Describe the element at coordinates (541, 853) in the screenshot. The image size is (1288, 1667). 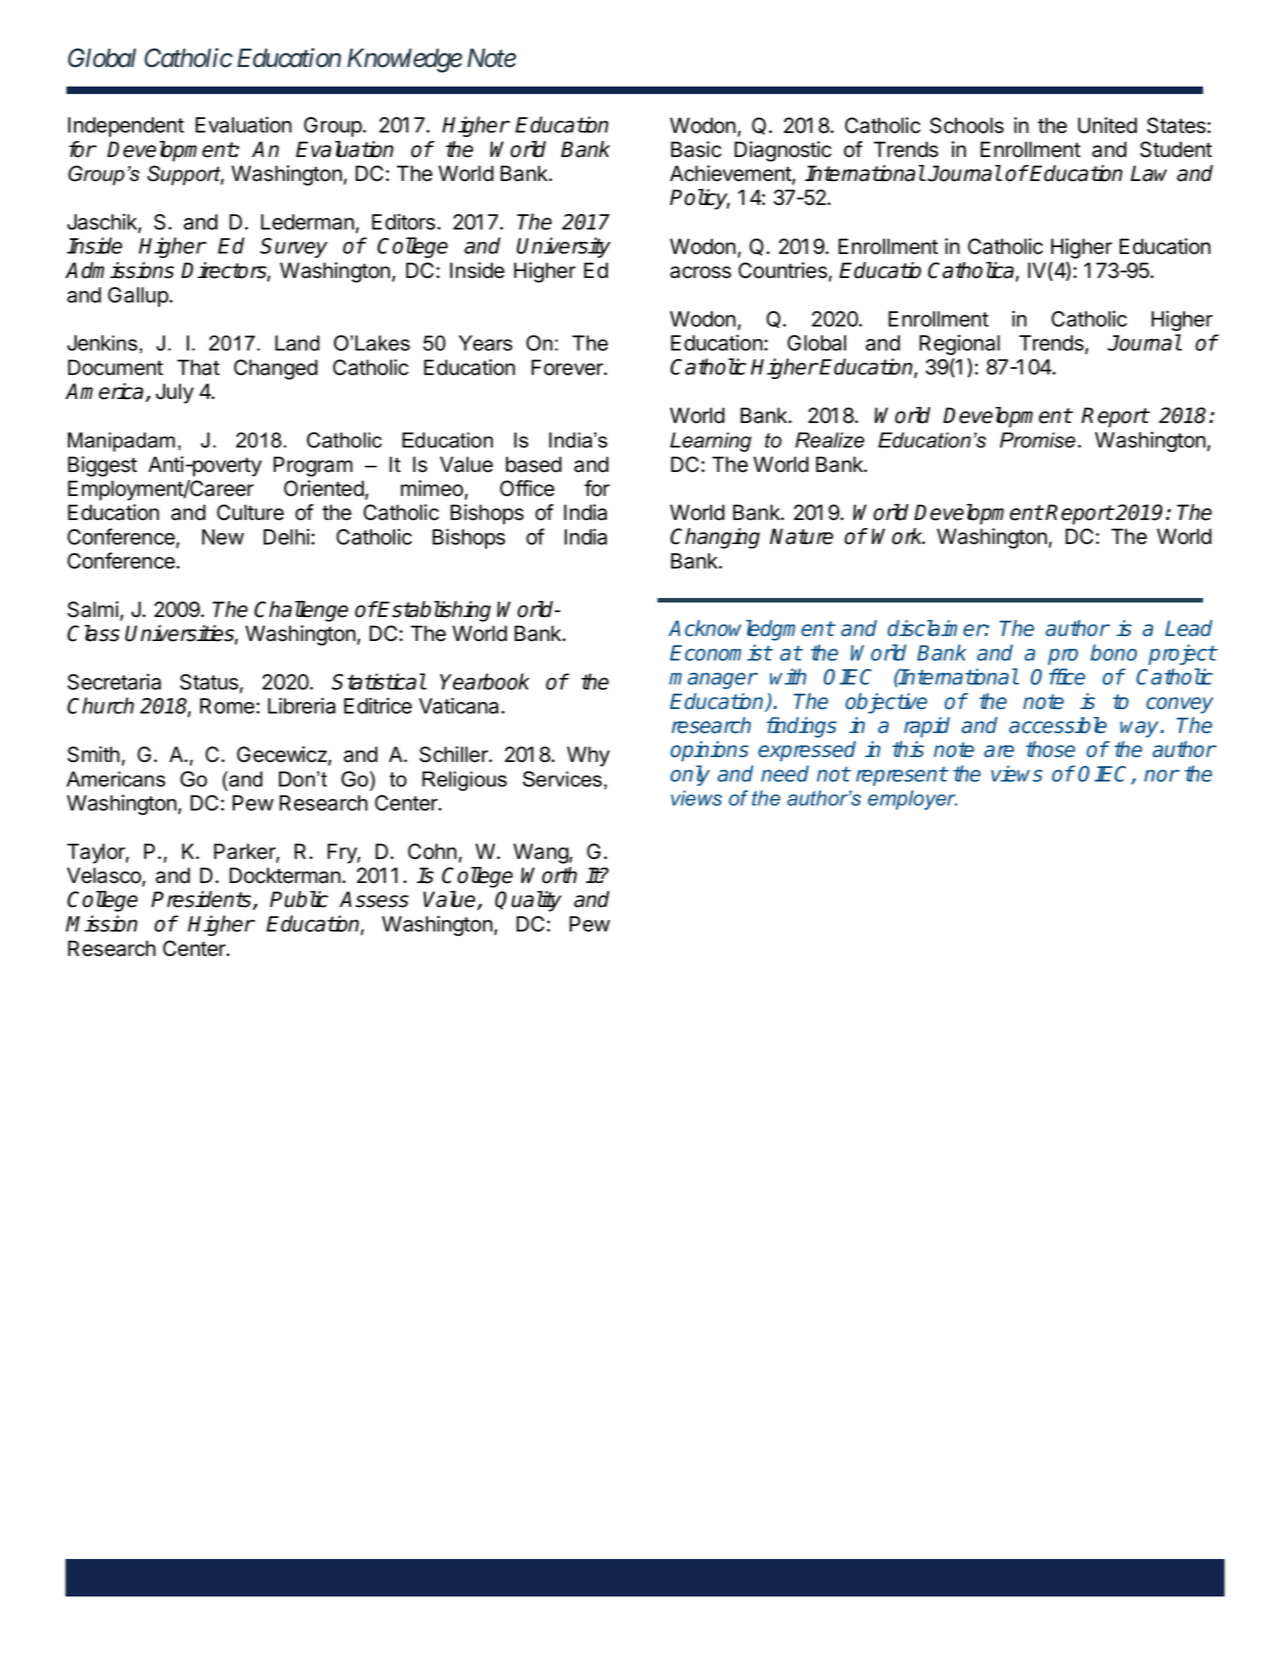
I see `Wang` at that location.
